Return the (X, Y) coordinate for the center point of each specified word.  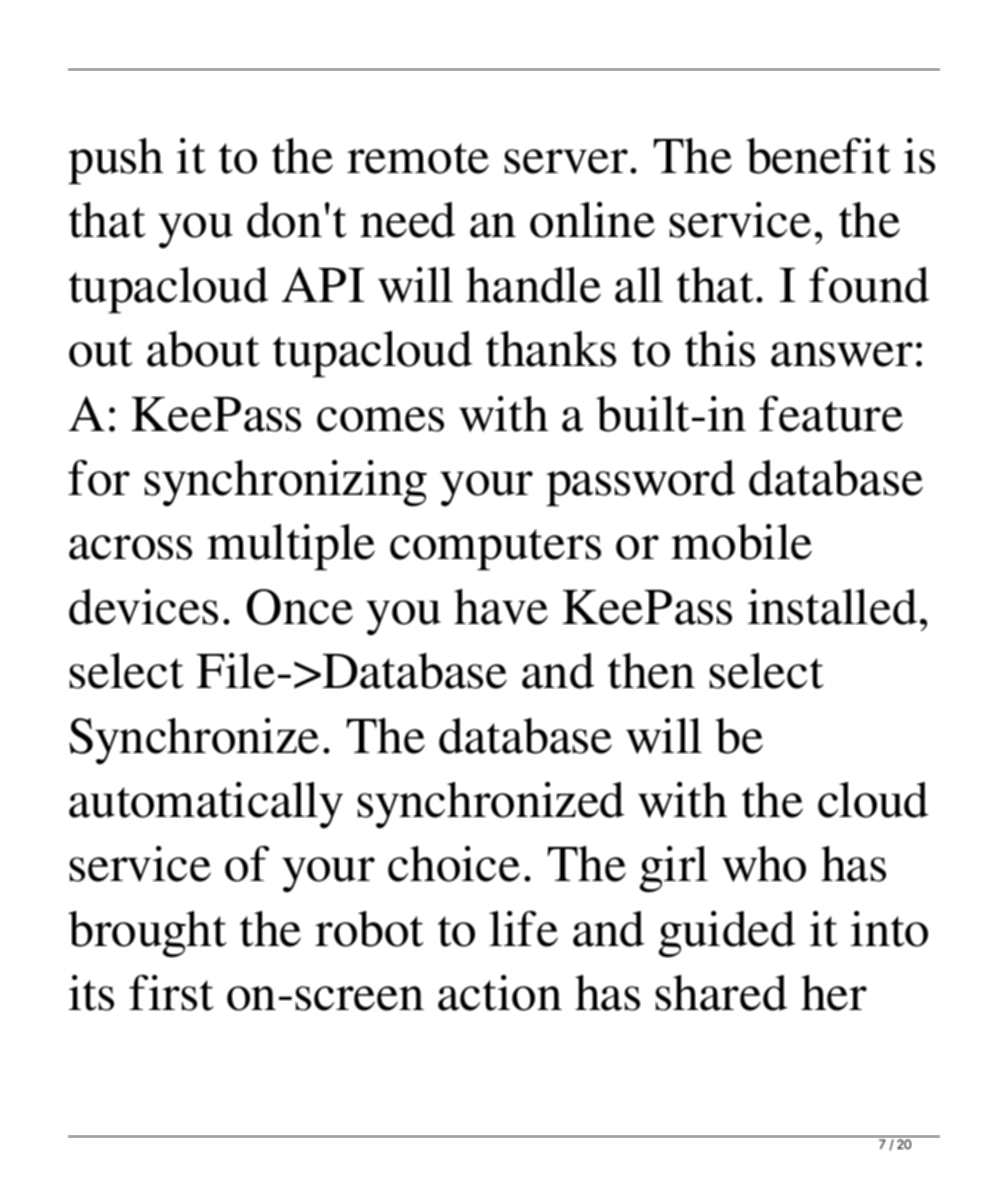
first (171, 993)
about (203, 349)
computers (495, 549)
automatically (206, 805)
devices (143, 607)
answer (842, 354)
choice (454, 864)
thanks (551, 349)
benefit (818, 156)
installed (832, 607)
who (764, 864)
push (115, 161)
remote (418, 158)
